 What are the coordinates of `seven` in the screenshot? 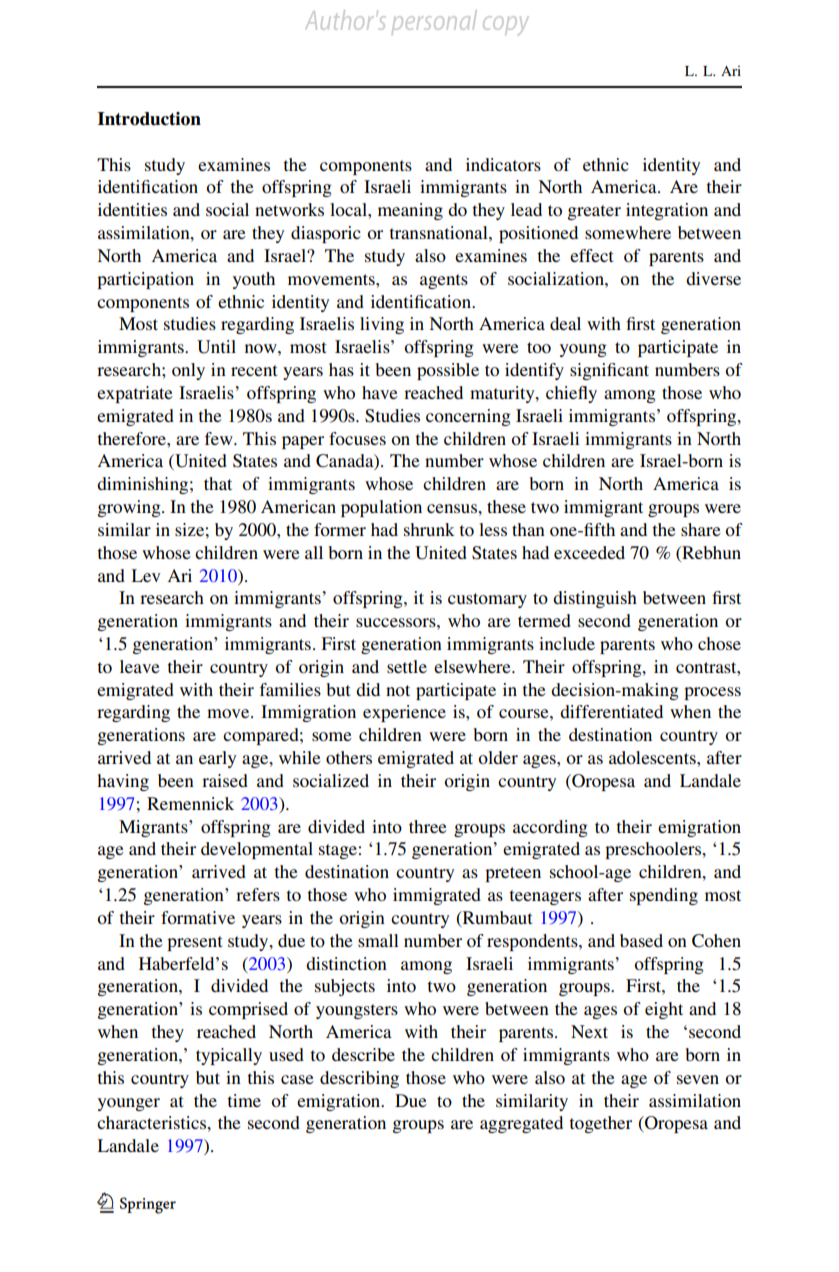 It's located at (698, 1079).
